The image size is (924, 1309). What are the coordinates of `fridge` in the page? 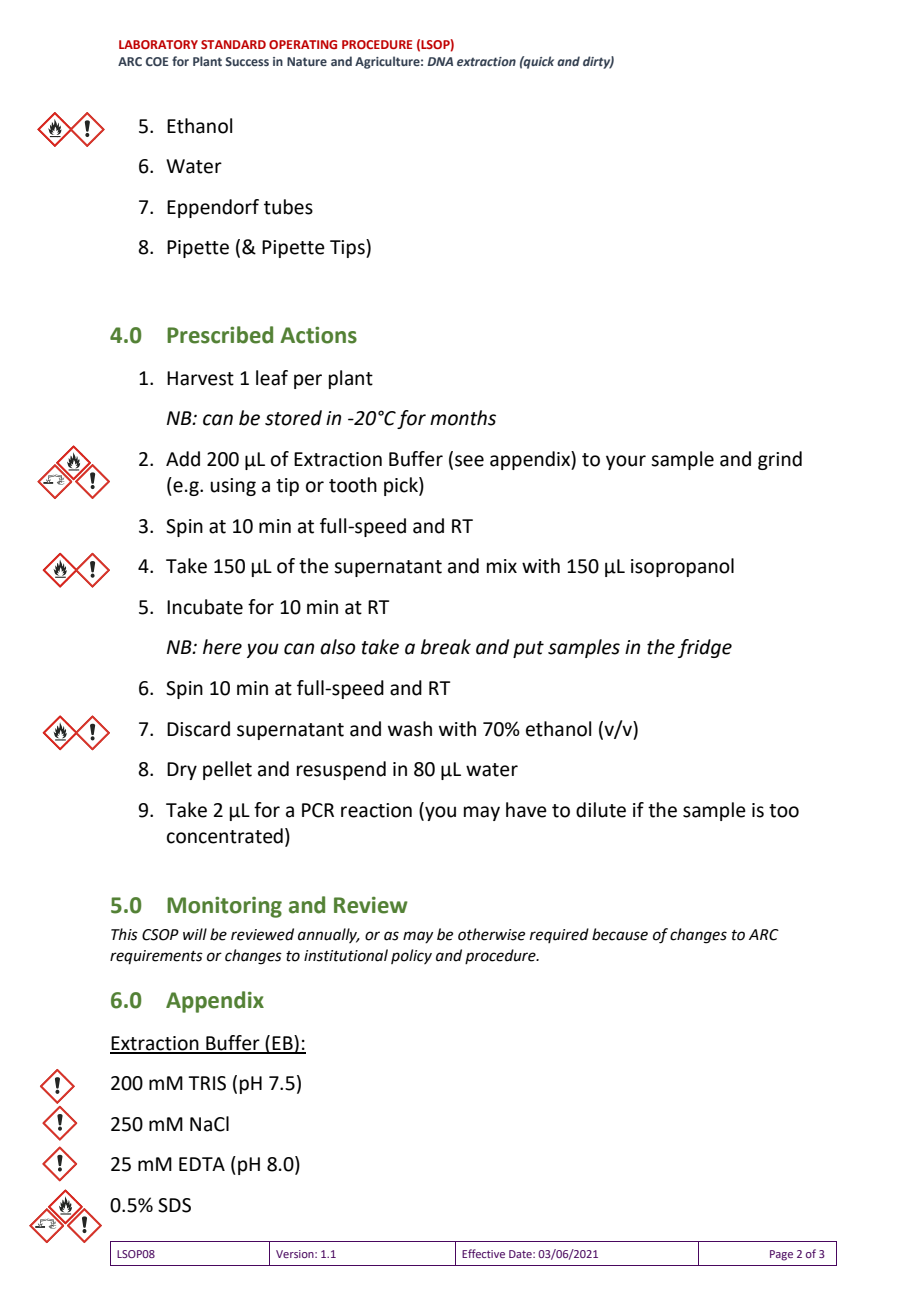 It's located at (705, 648).
